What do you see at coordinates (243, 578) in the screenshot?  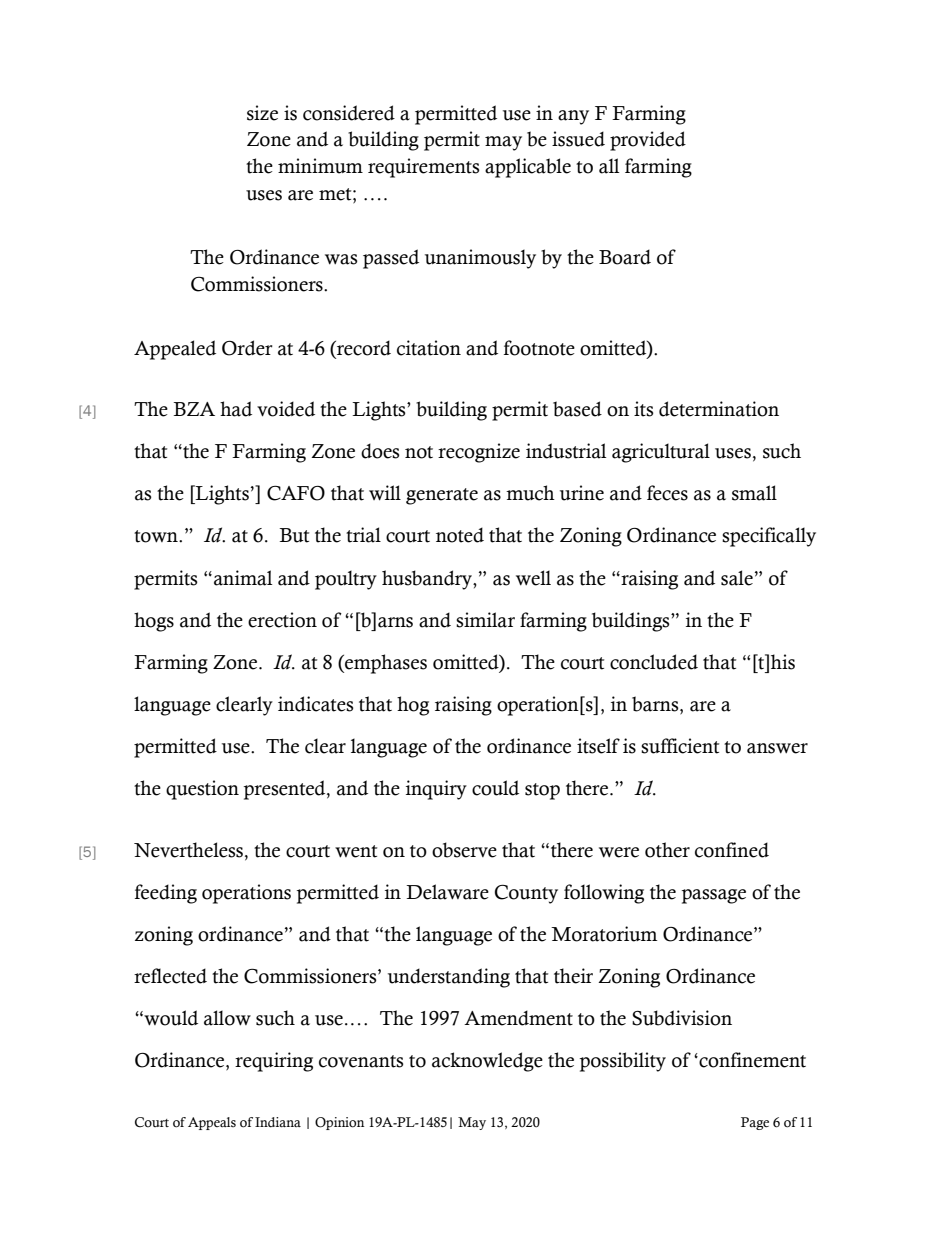 I see `animal` at bounding box center [243, 578].
